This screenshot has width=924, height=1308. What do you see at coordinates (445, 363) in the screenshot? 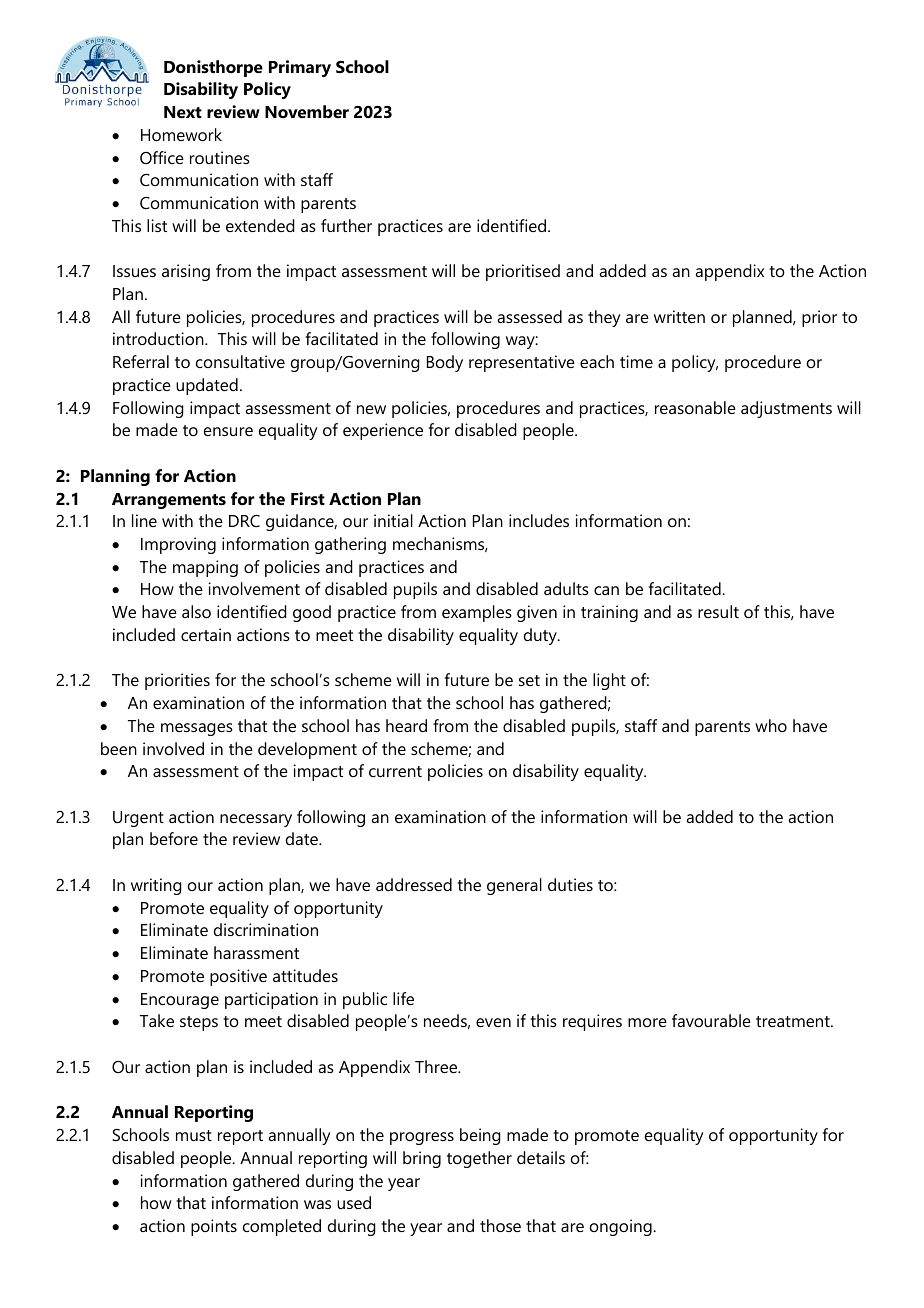
I see `Body` at bounding box center [445, 363].
